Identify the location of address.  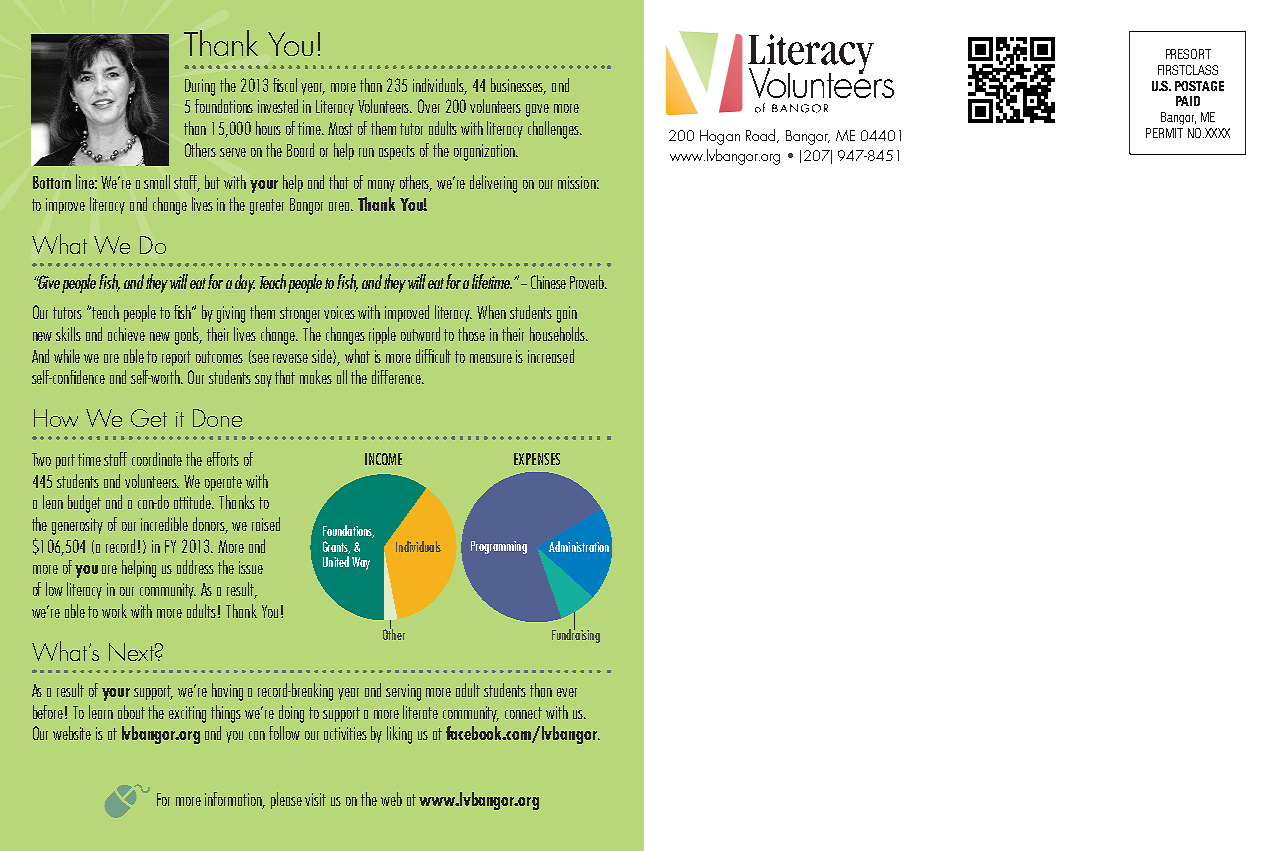
(195, 567).
